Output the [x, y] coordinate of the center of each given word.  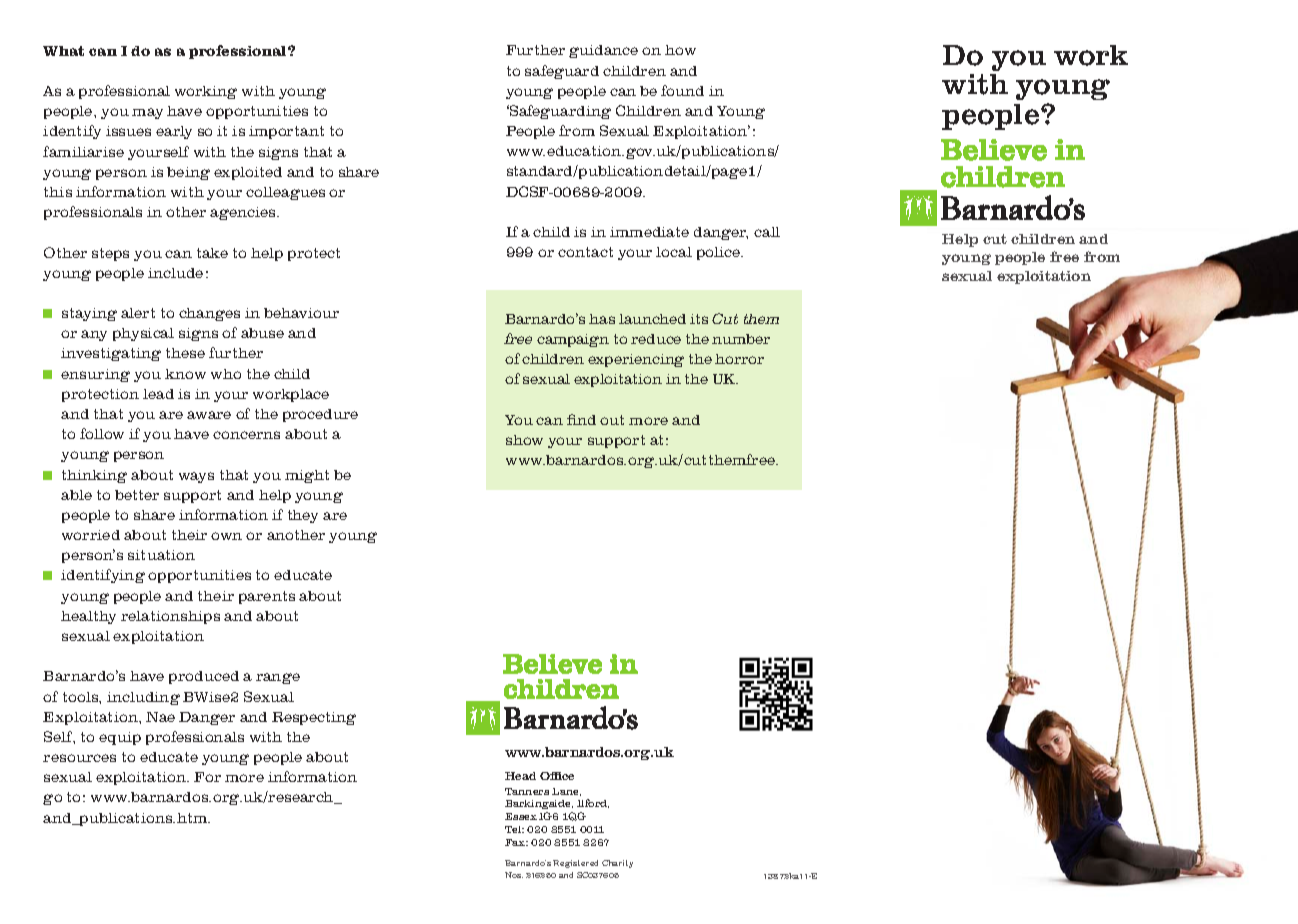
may [147, 113]
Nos [514, 875]
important [286, 132]
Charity [617, 864]
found [682, 90]
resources [79, 758]
